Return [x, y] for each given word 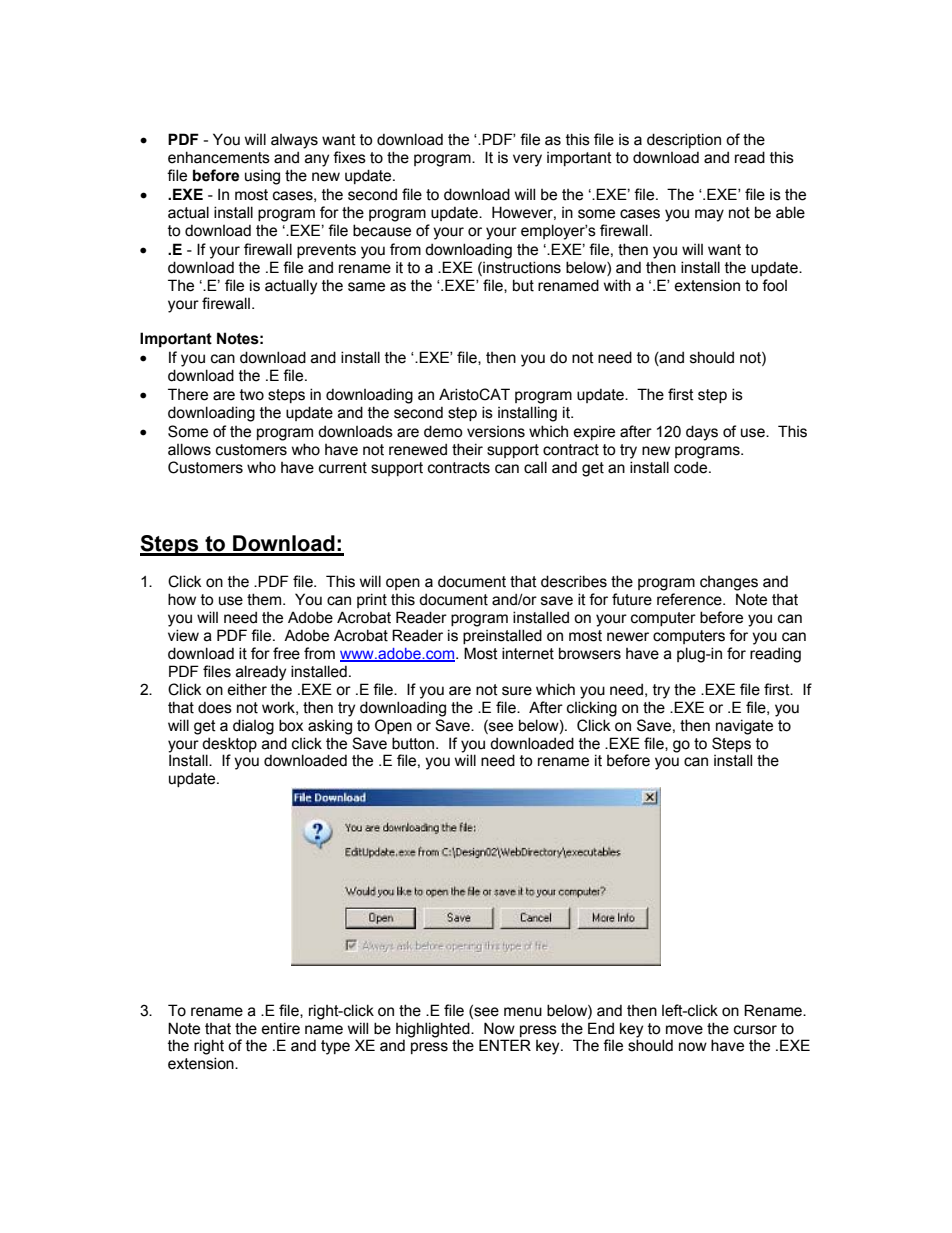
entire [281, 1028]
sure [517, 691]
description [684, 140]
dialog [253, 727]
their [467, 449]
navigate [744, 727]
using [262, 177]
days [702, 433]
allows [189, 449]
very [527, 160]
